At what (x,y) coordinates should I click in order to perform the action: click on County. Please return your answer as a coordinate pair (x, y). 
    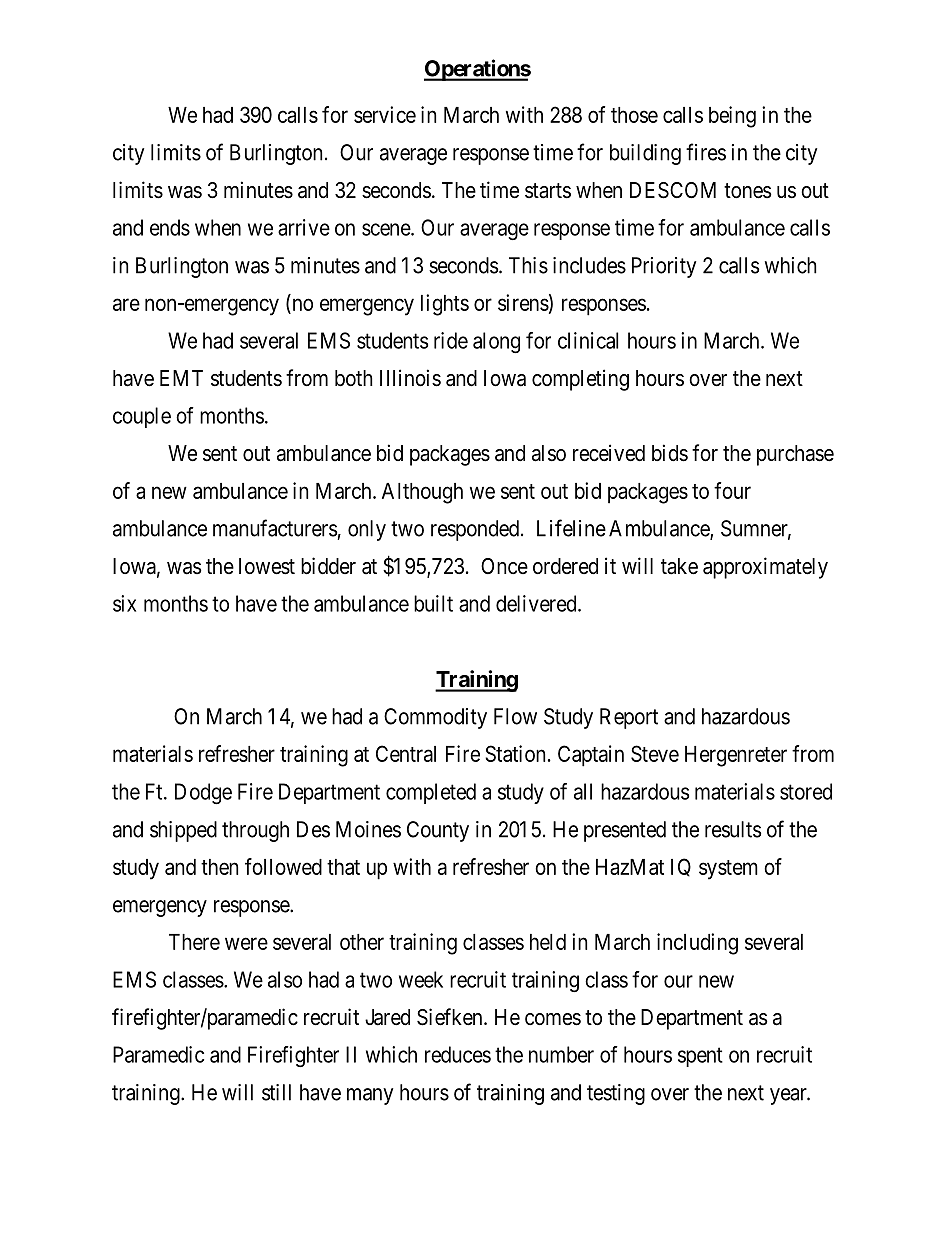
    Looking at the image, I should click on (438, 831).
